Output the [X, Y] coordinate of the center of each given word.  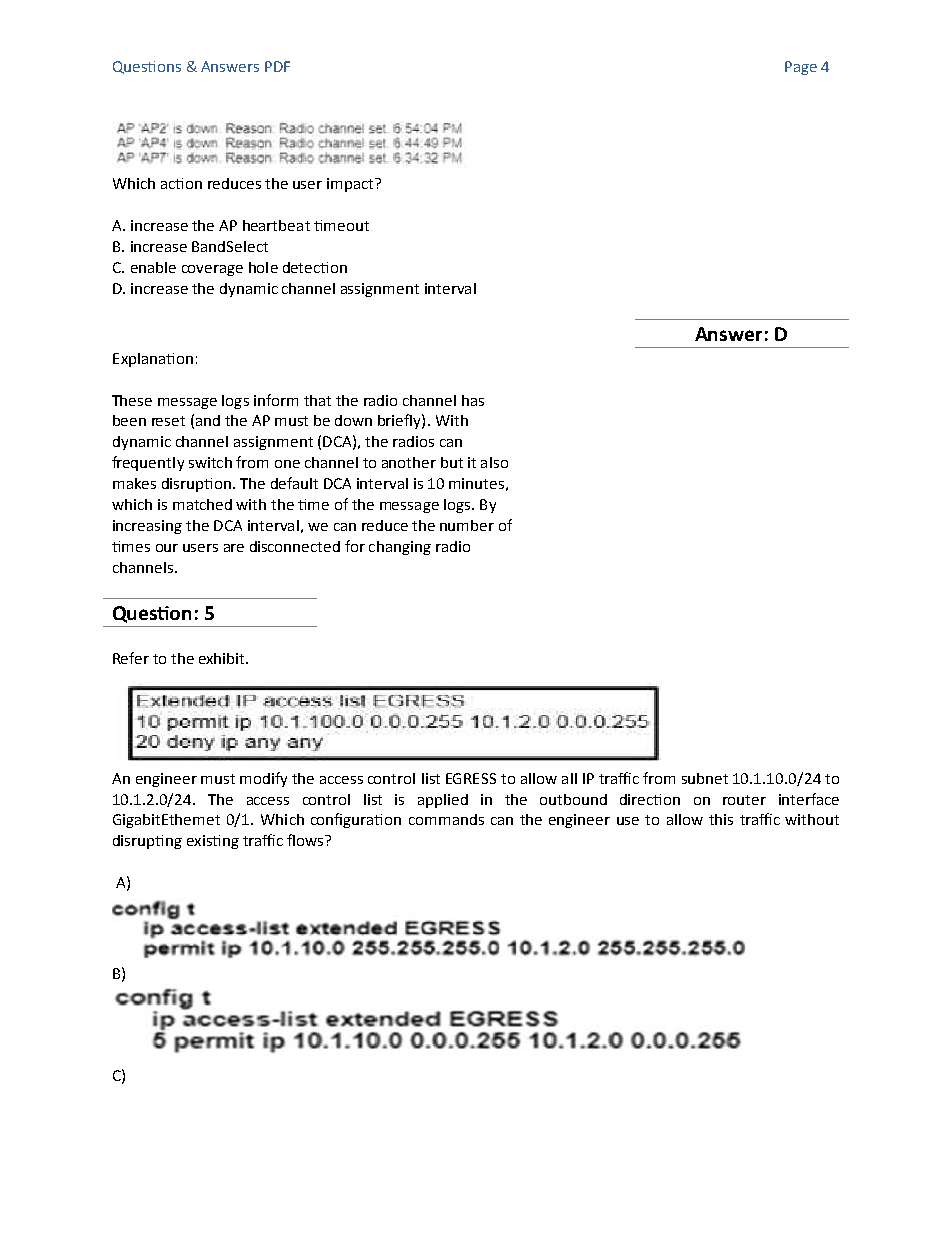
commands [446, 819]
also [494, 462]
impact [351, 185]
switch [210, 462]
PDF [277, 66]
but [452, 462]
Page [801, 68]
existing [213, 842]
